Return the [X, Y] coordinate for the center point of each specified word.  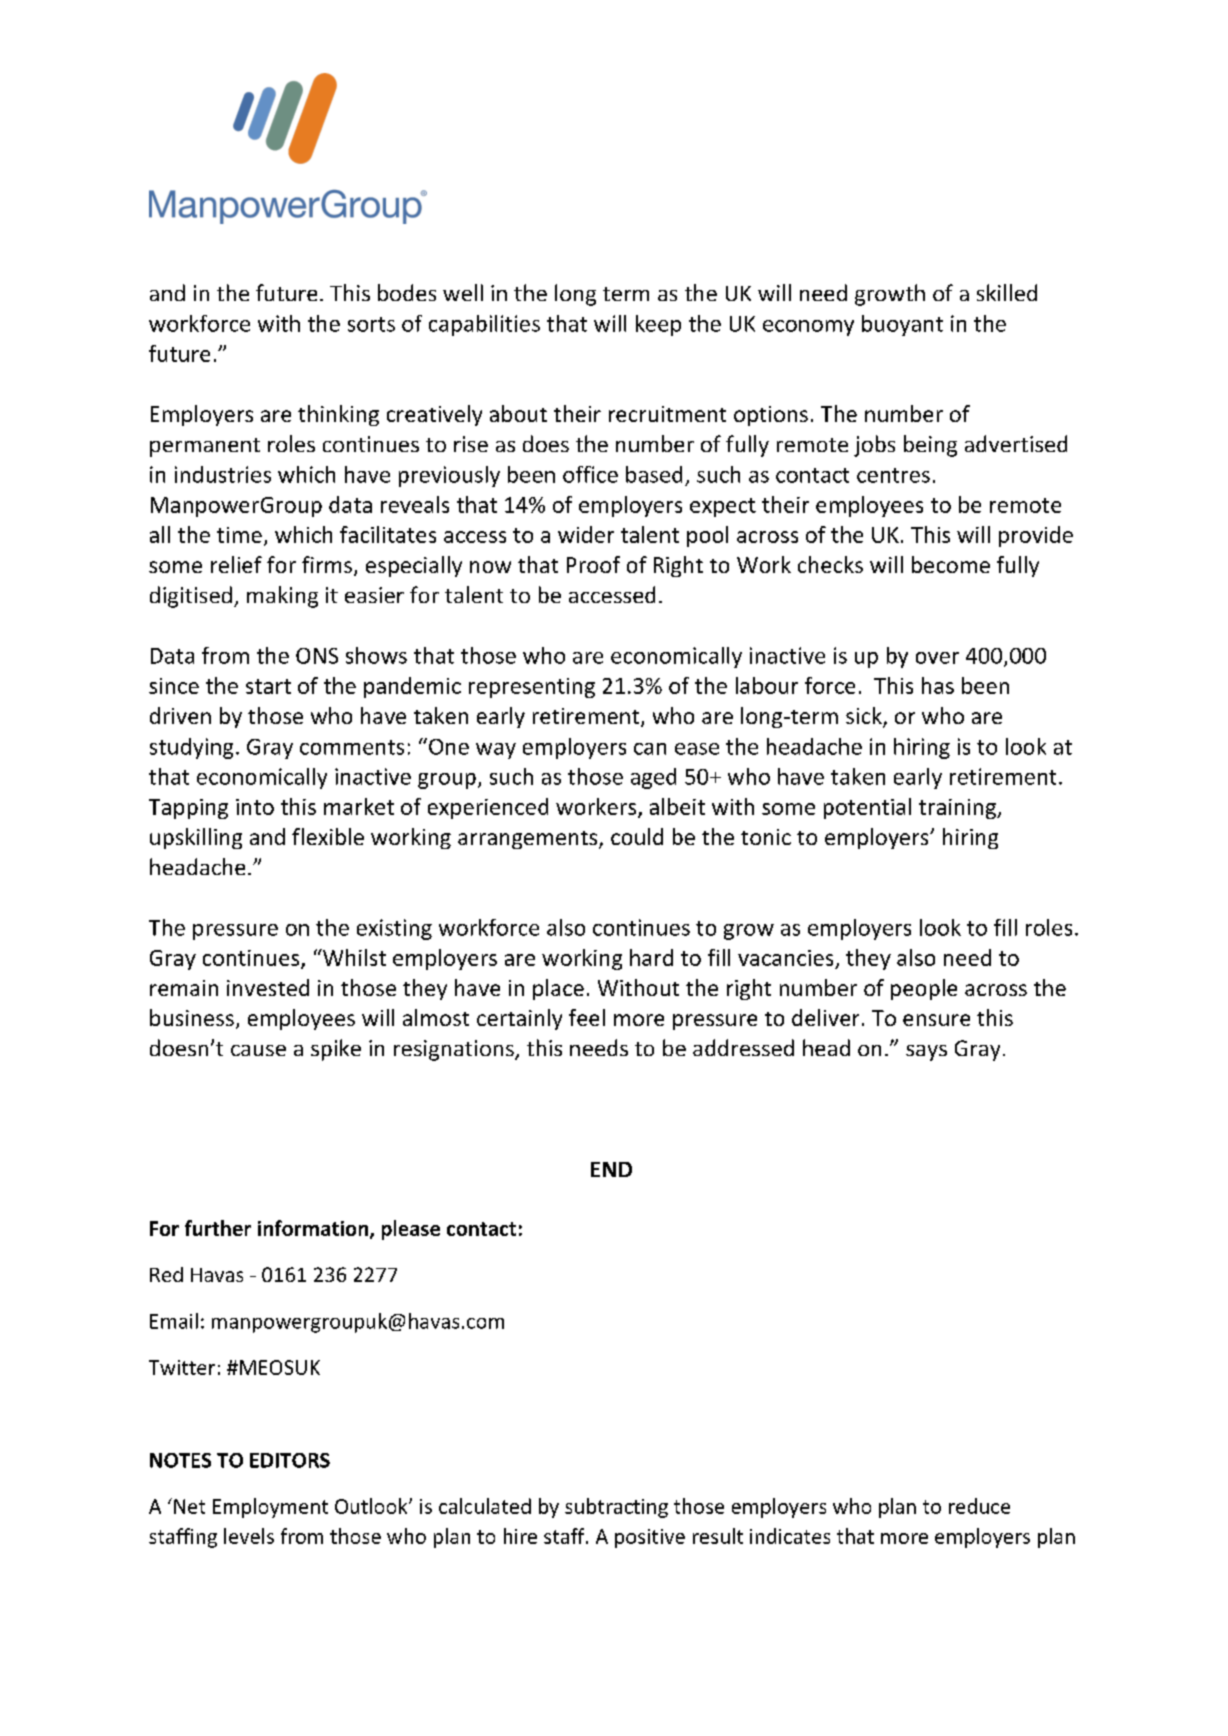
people [924, 989]
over [937, 658]
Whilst [353, 957]
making [282, 597]
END [611, 1169]
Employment [270, 1508]
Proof [593, 564]
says [926, 1053]
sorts [371, 324]
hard [651, 957]
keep [658, 325]
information [314, 1229]
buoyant [902, 325]
